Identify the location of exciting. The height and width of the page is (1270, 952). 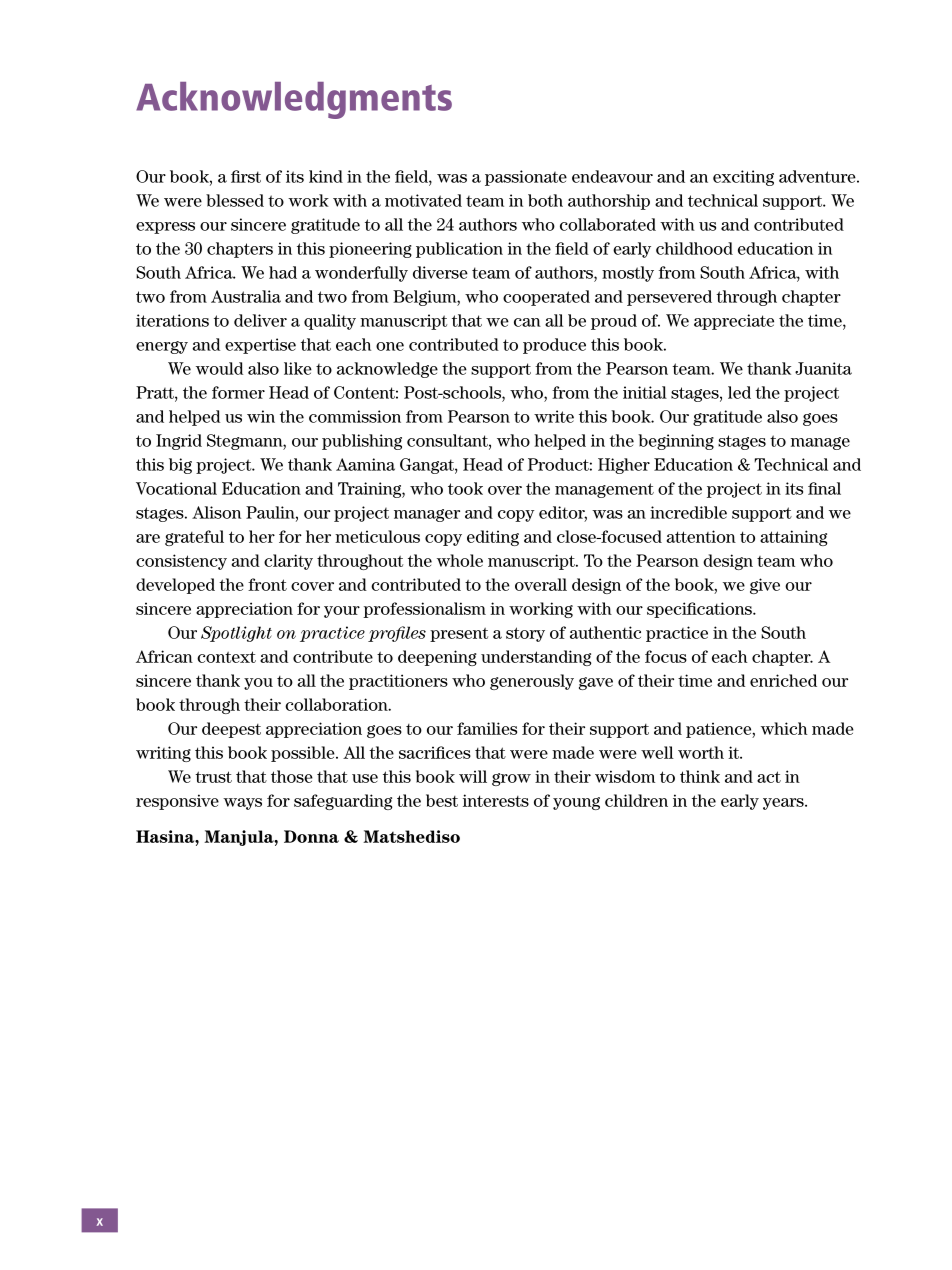
(743, 178).
